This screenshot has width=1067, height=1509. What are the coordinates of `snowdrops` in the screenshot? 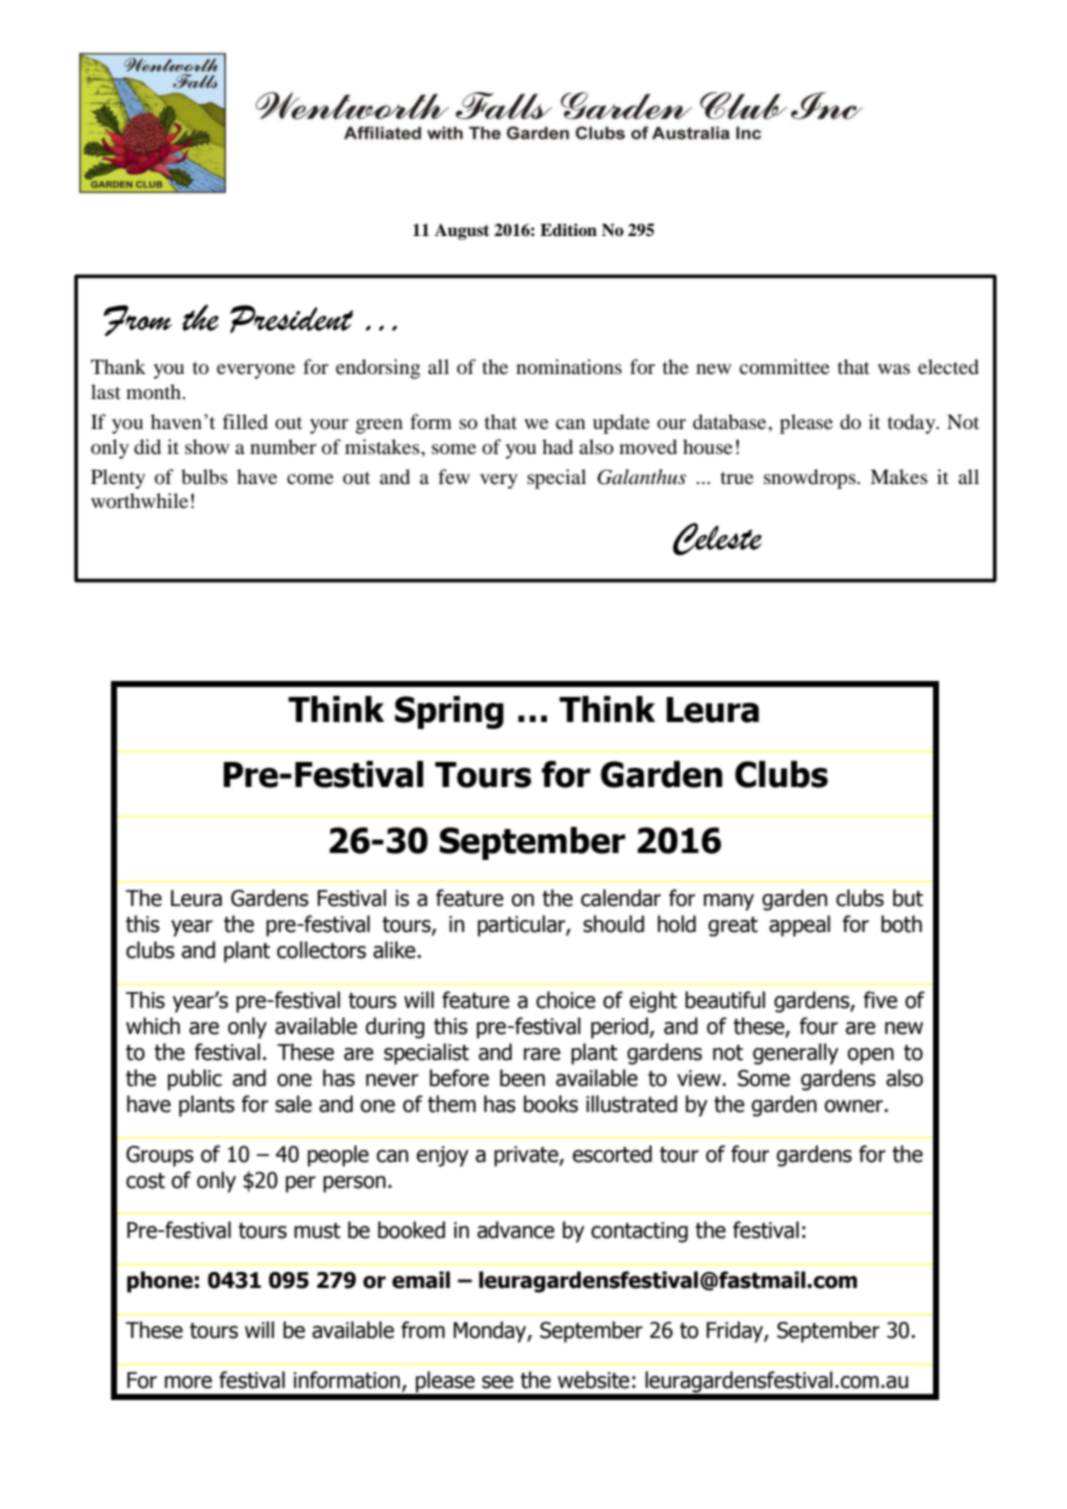 It's located at (811, 479).
